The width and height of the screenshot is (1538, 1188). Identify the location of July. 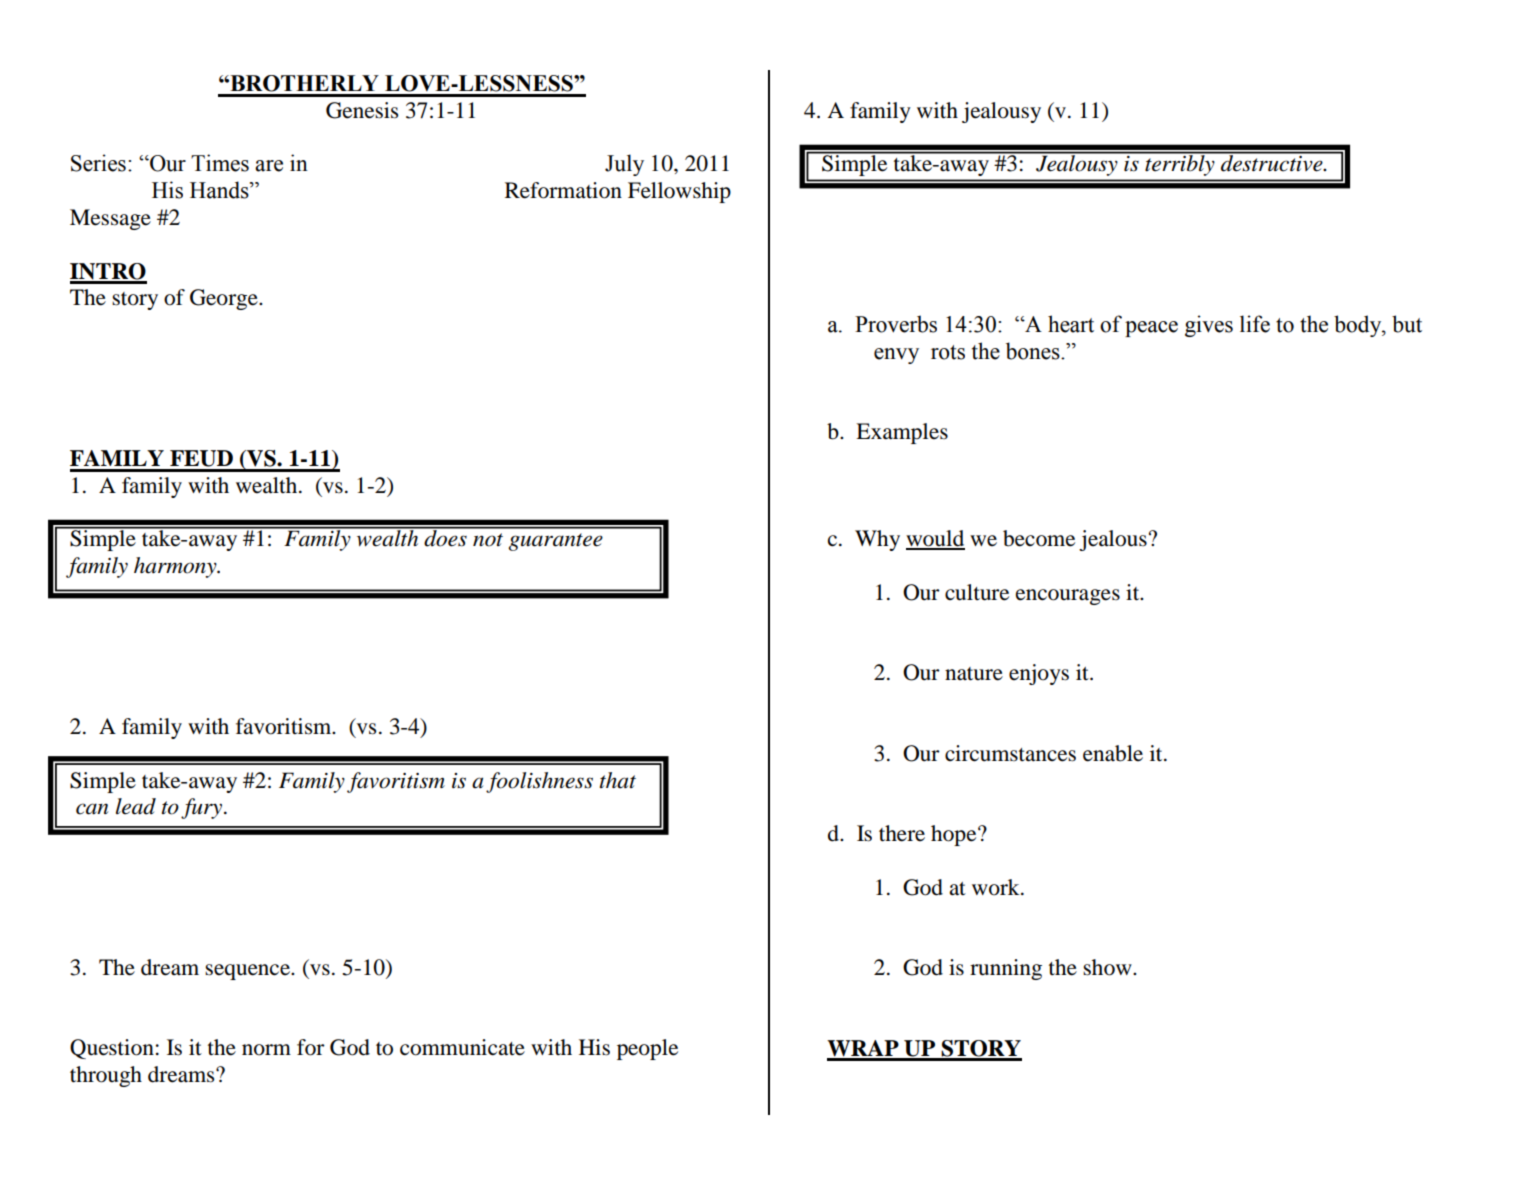
(624, 165).
